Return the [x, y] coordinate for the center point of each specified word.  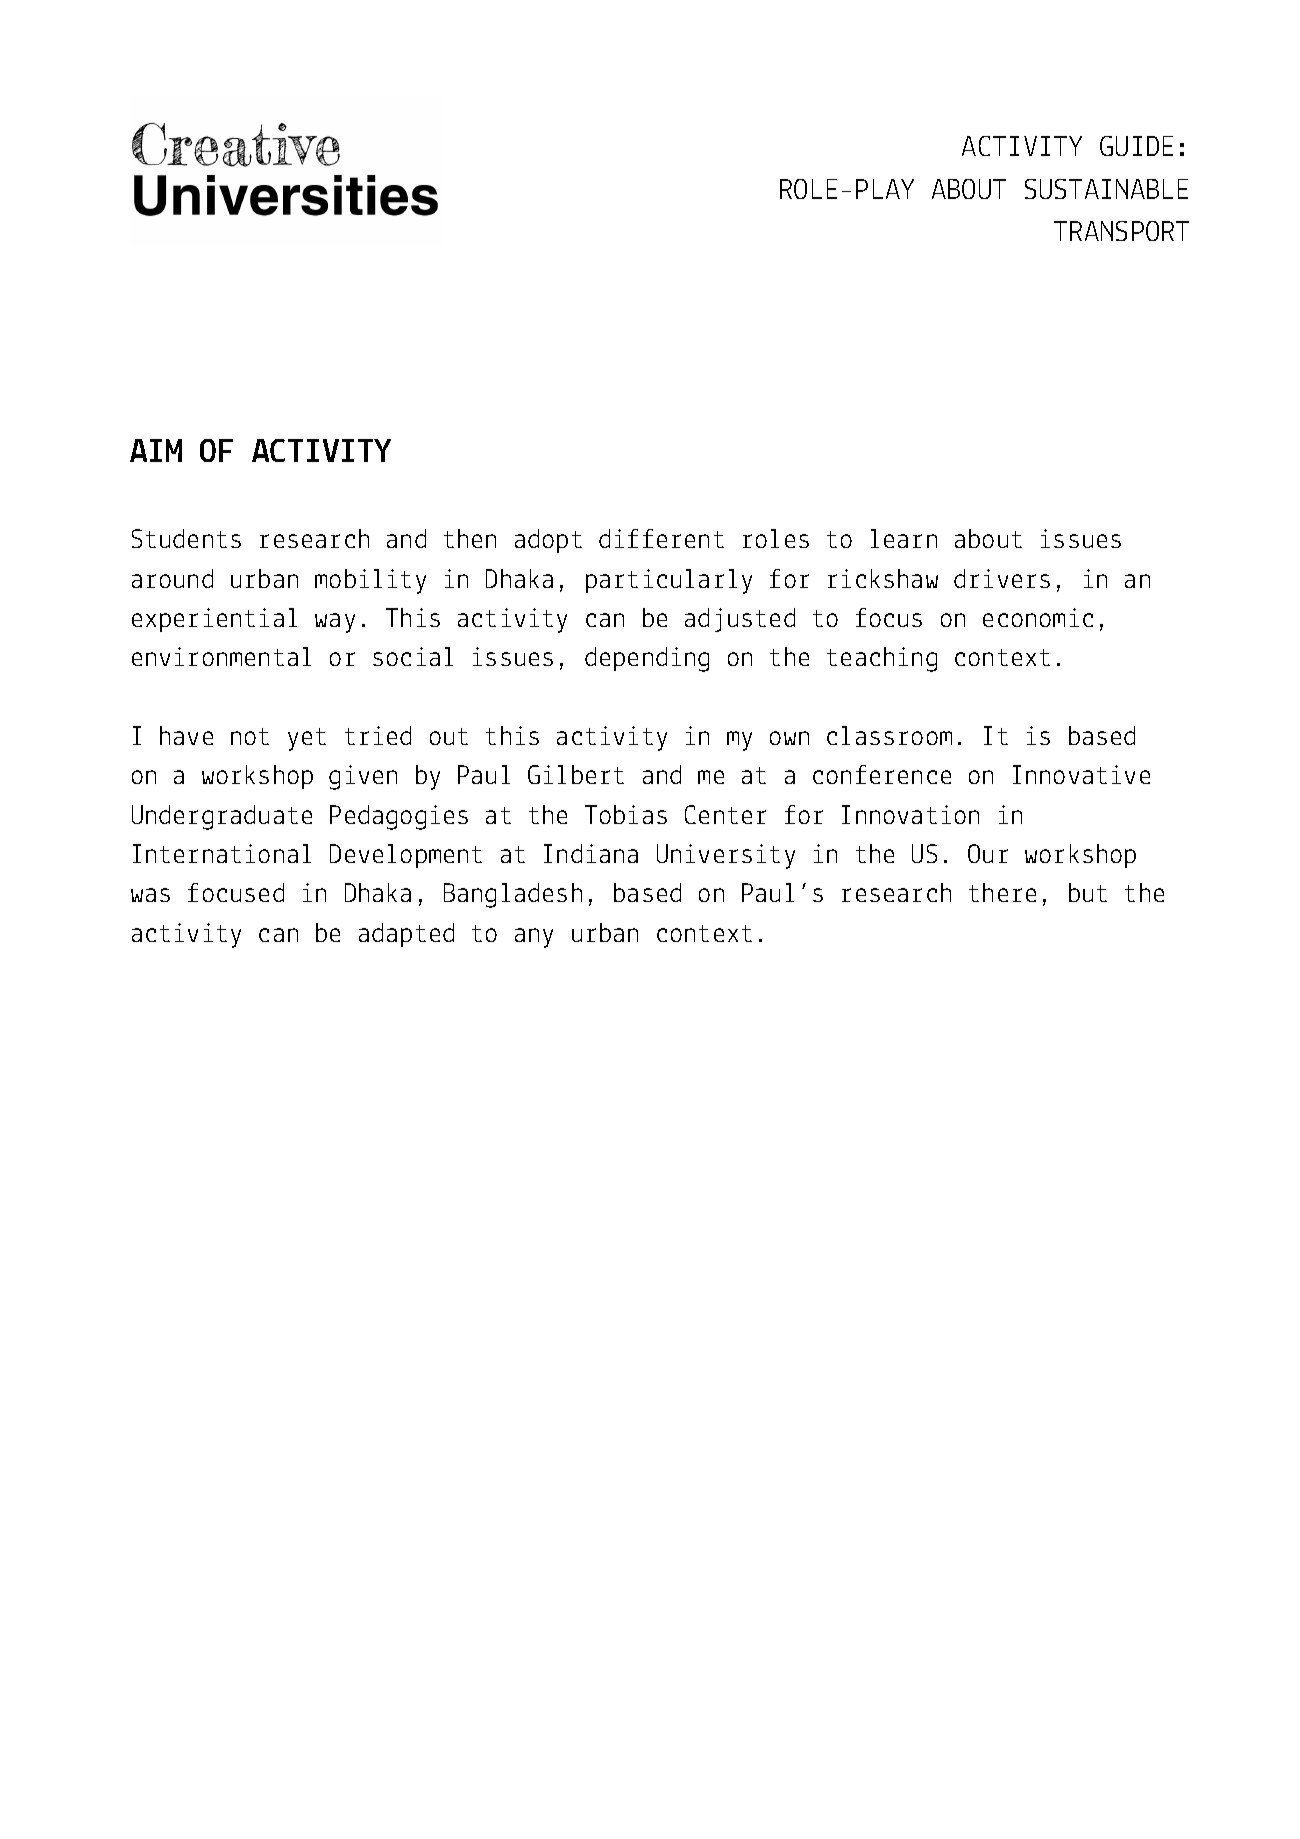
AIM [156, 450]
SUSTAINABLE [1106, 189]
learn [904, 538]
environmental [221, 656]
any [534, 938]
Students [186, 538]
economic [1038, 617]
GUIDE [1136, 146]
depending [647, 659]
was [150, 895]
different [661, 538]
